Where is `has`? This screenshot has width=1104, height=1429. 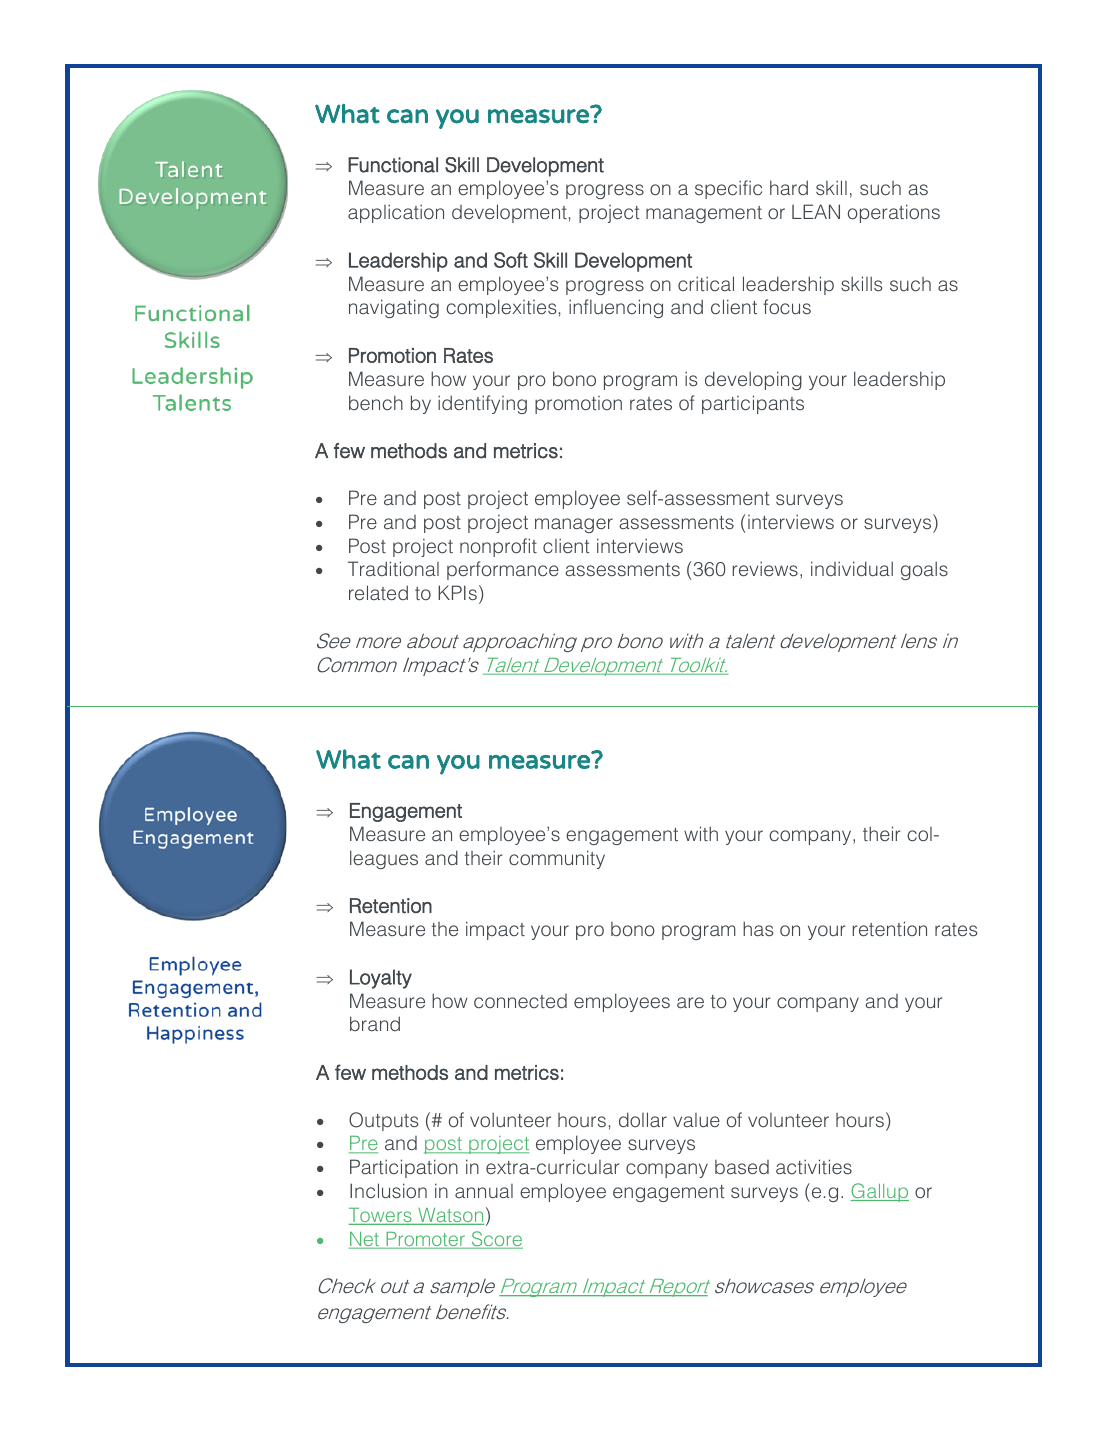 has is located at coordinates (758, 928).
